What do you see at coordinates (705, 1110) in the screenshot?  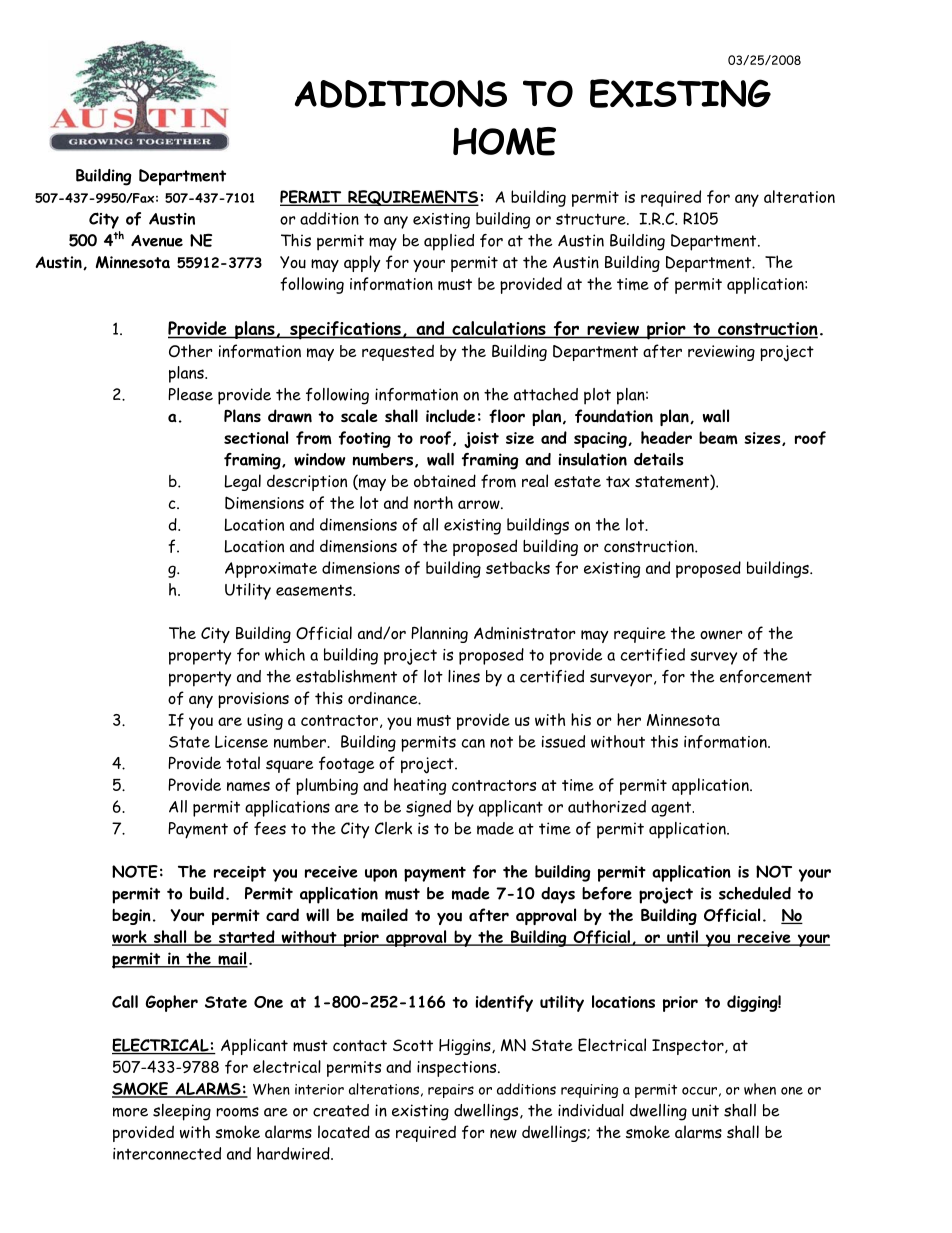 I see `unit` at bounding box center [705, 1110].
